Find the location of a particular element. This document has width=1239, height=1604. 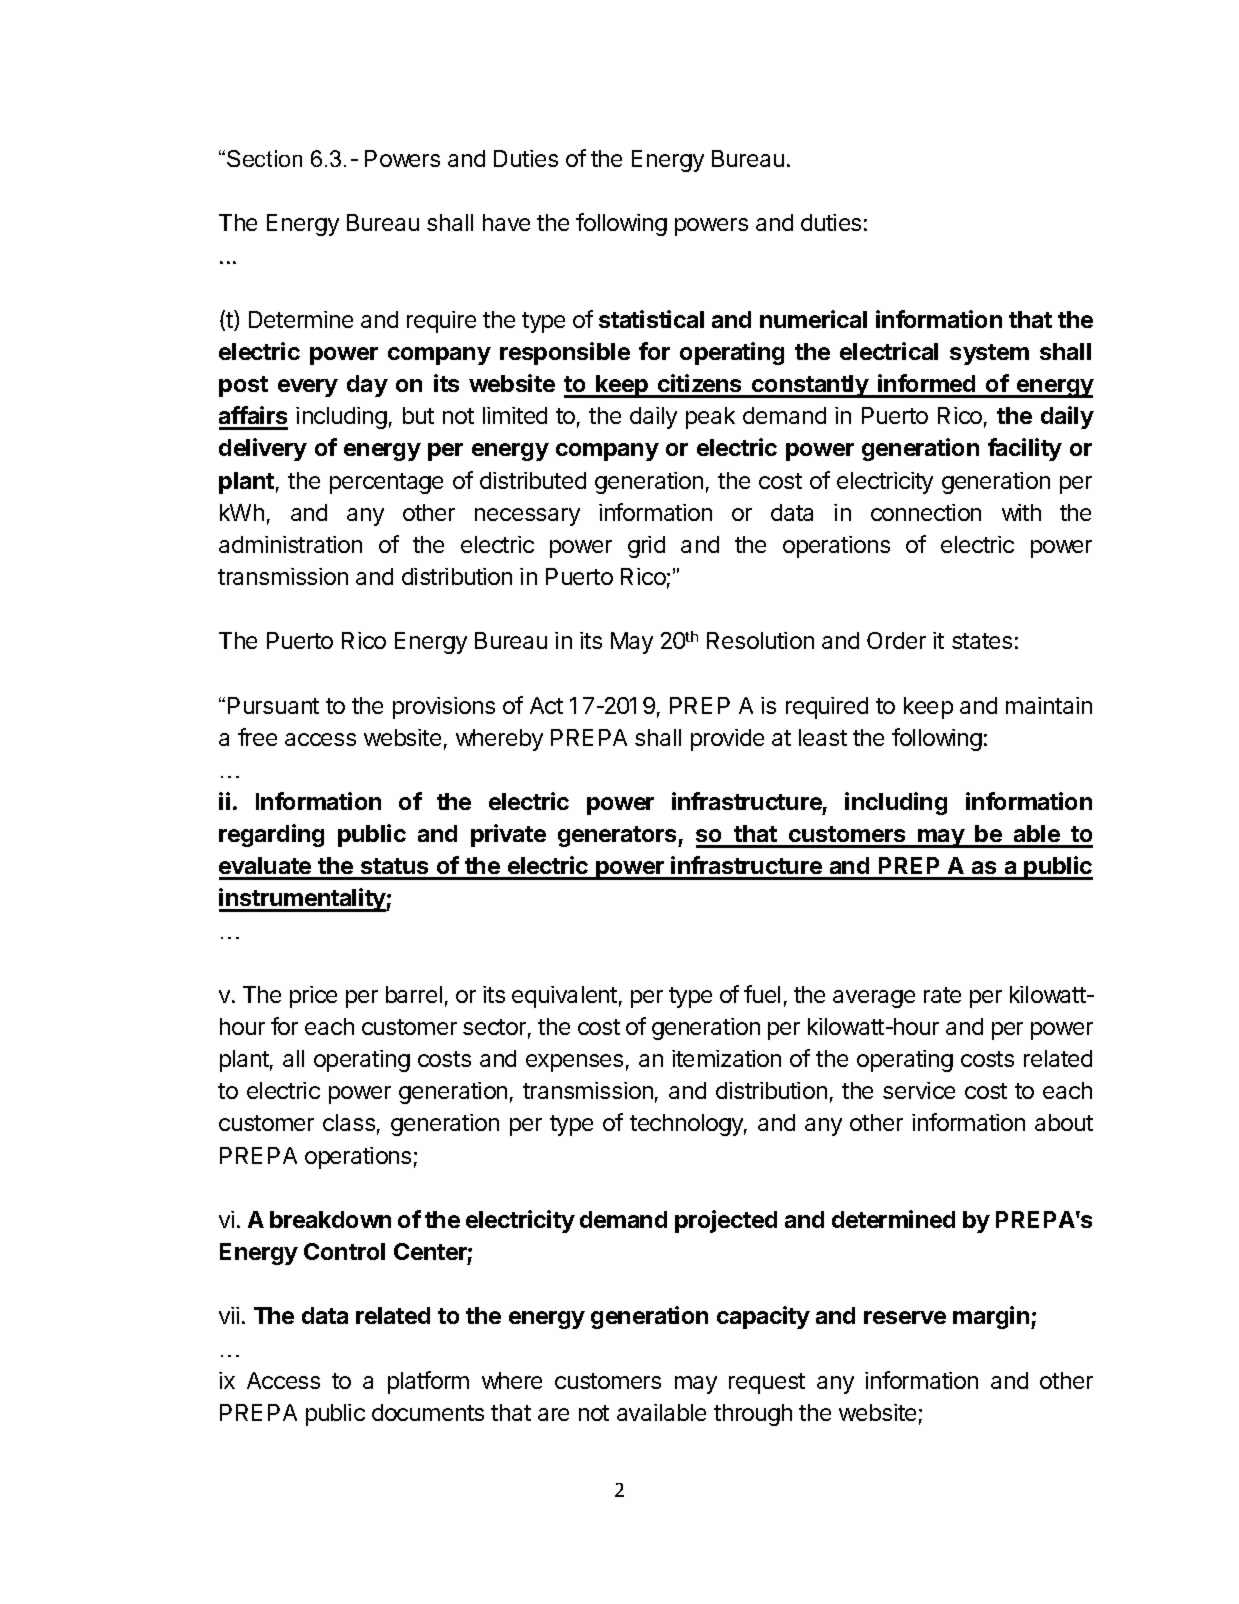

grid is located at coordinates (646, 547).
